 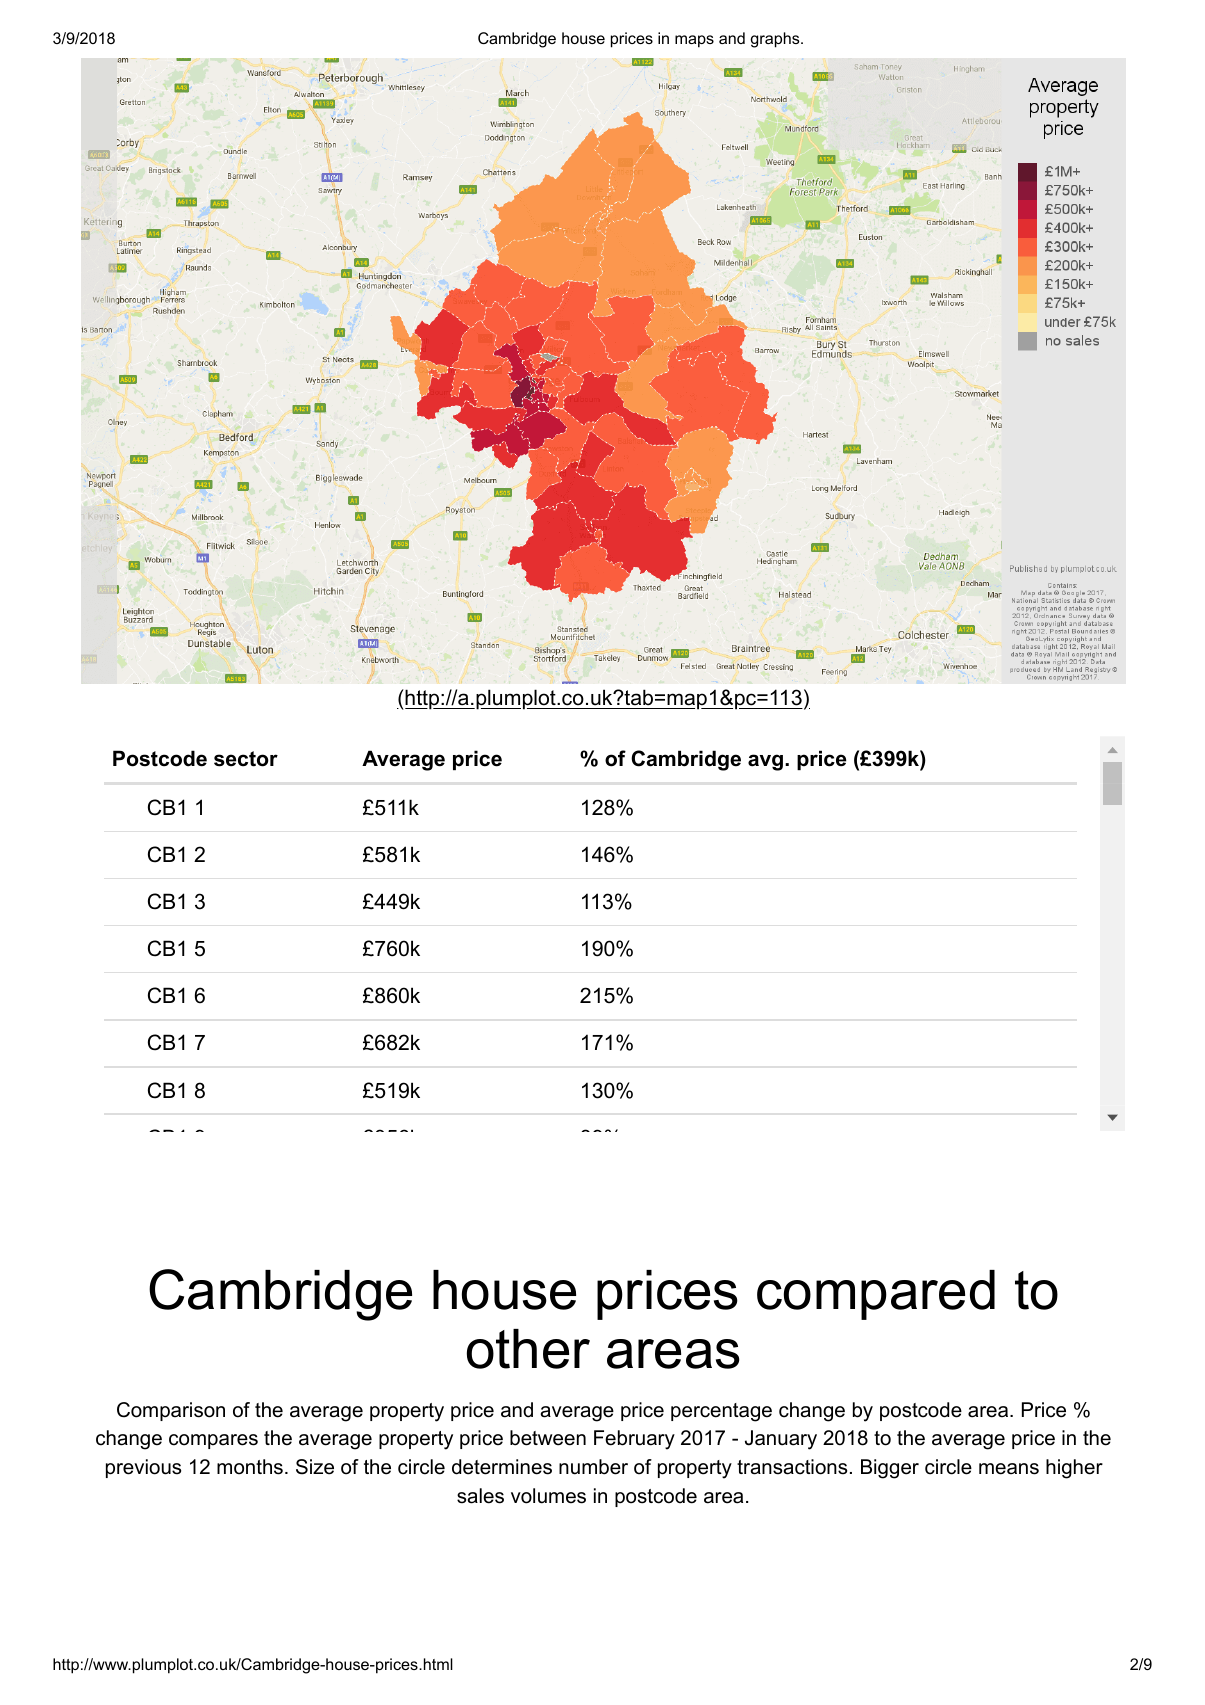 I want to click on avg, so click(x=765, y=762).
